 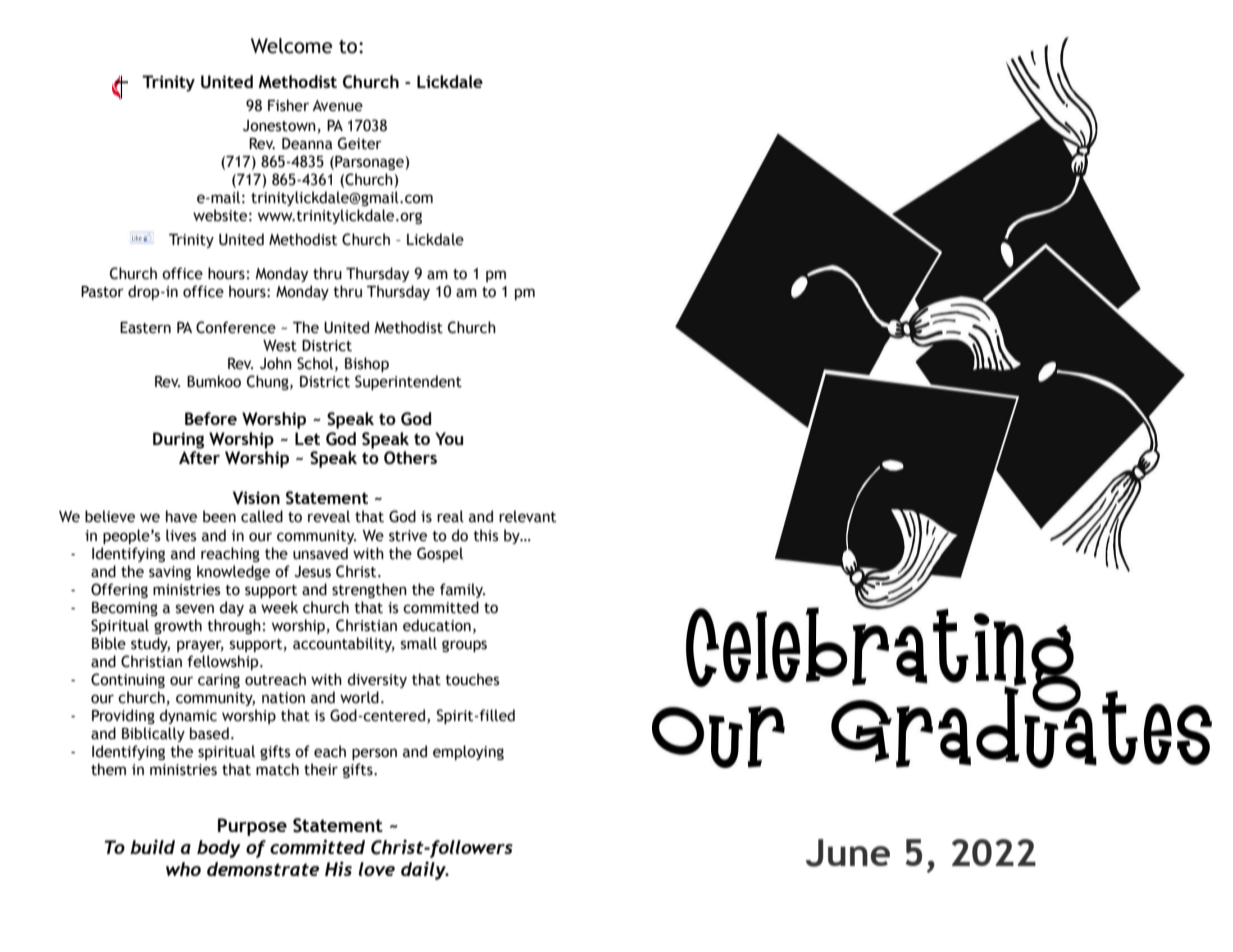 I want to click on groups, so click(x=464, y=646).
